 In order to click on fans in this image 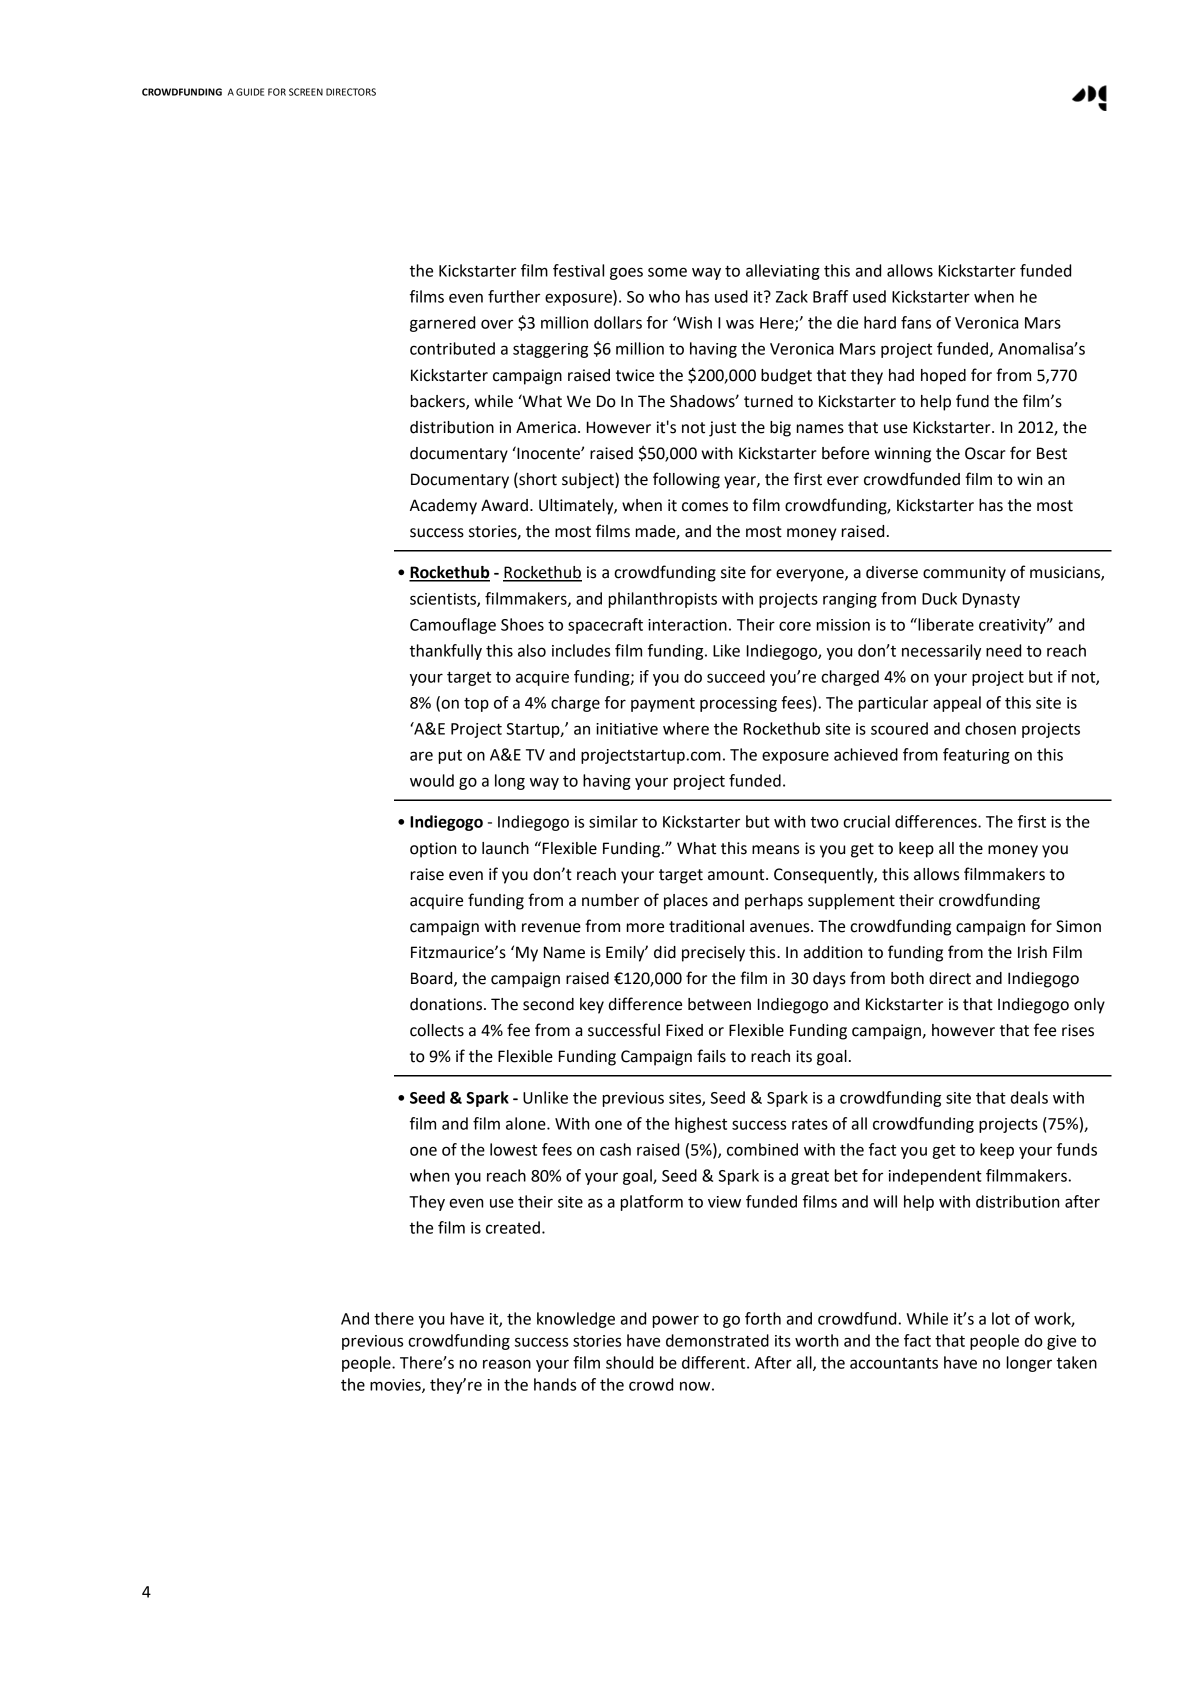, I will do `click(916, 322)`.
